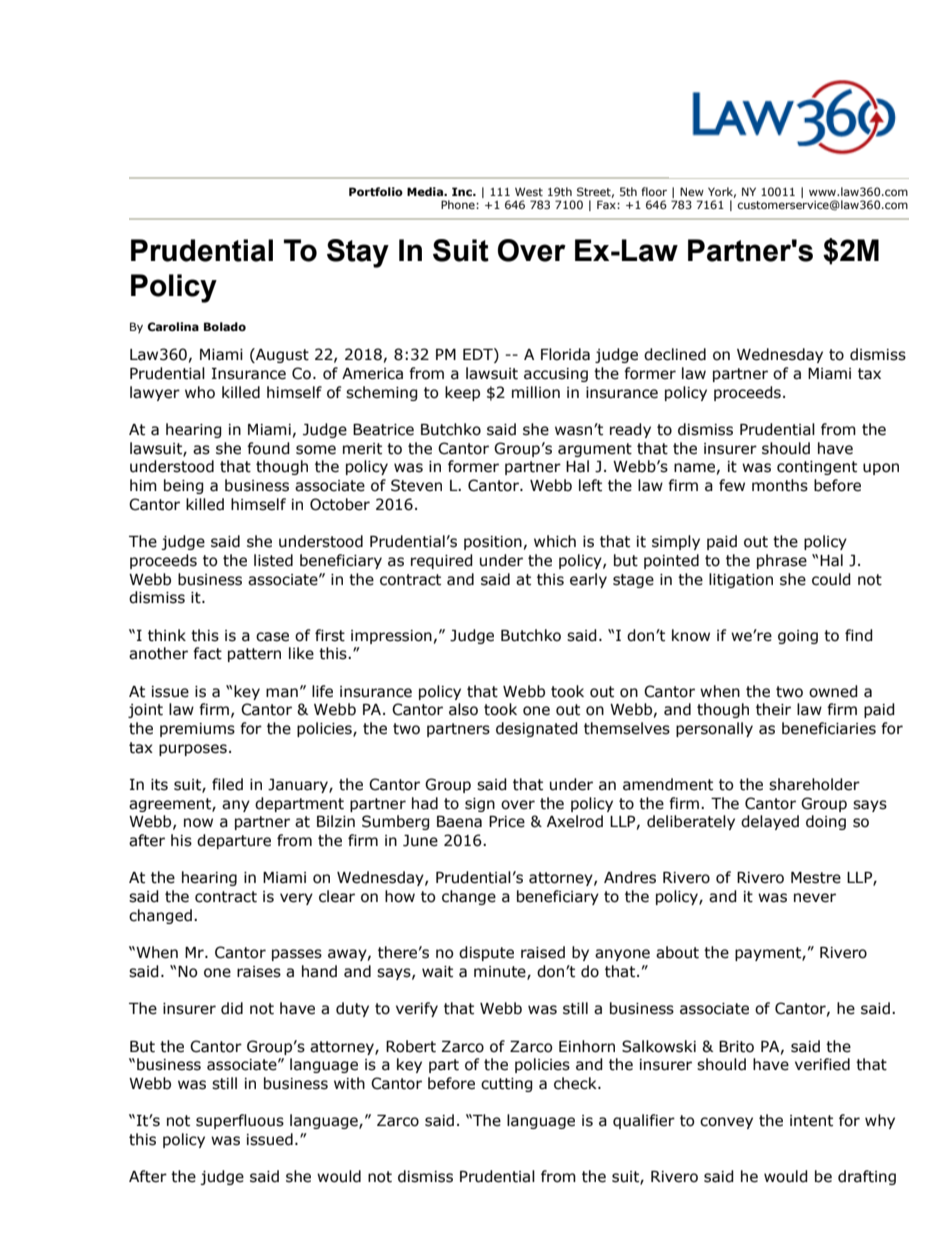 The image size is (952, 1233). I want to click on New, so click(692, 191).
